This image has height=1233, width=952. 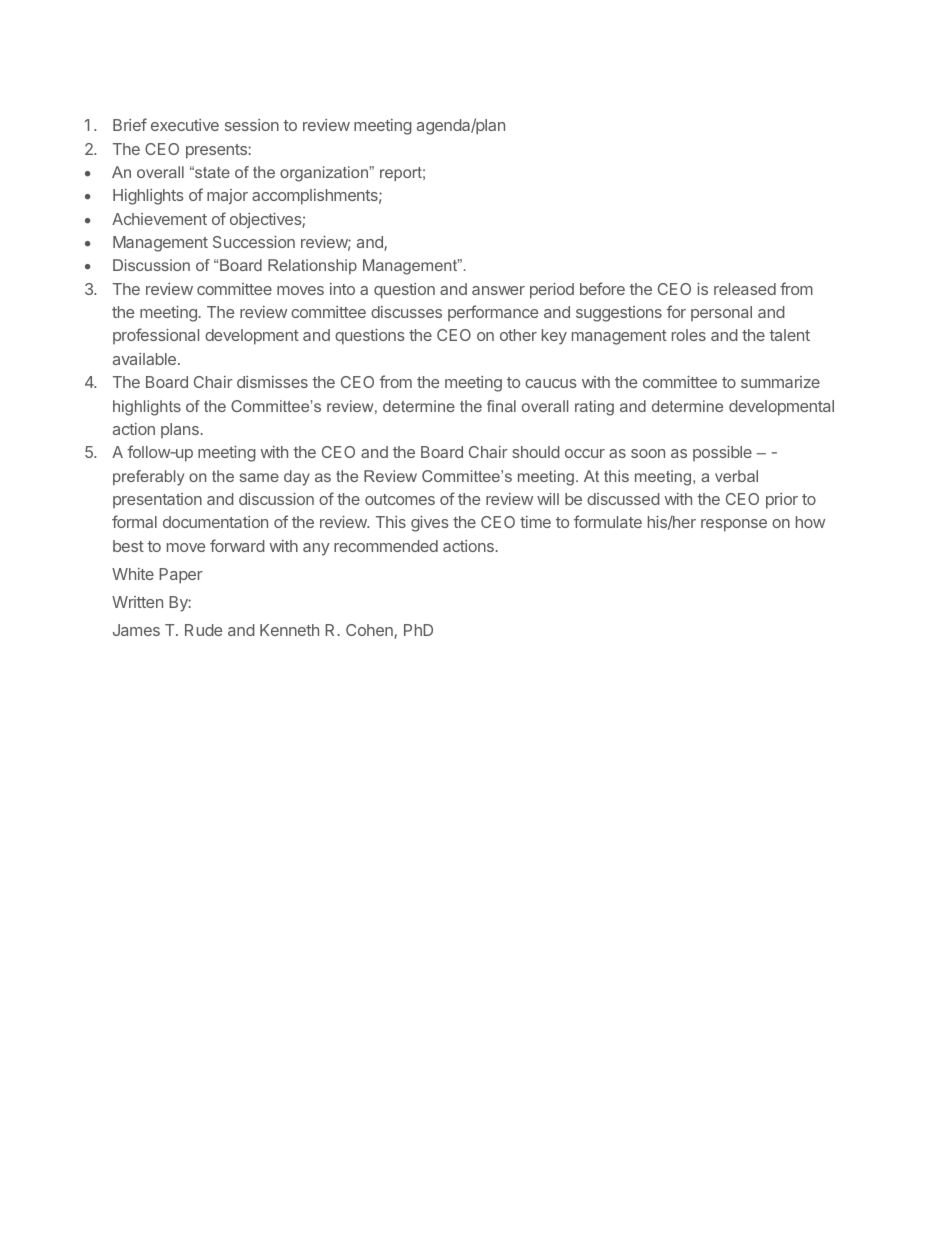 What do you see at coordinates (254, 242) in the image?
I see `Succession` at bounding box center [254, 242].
